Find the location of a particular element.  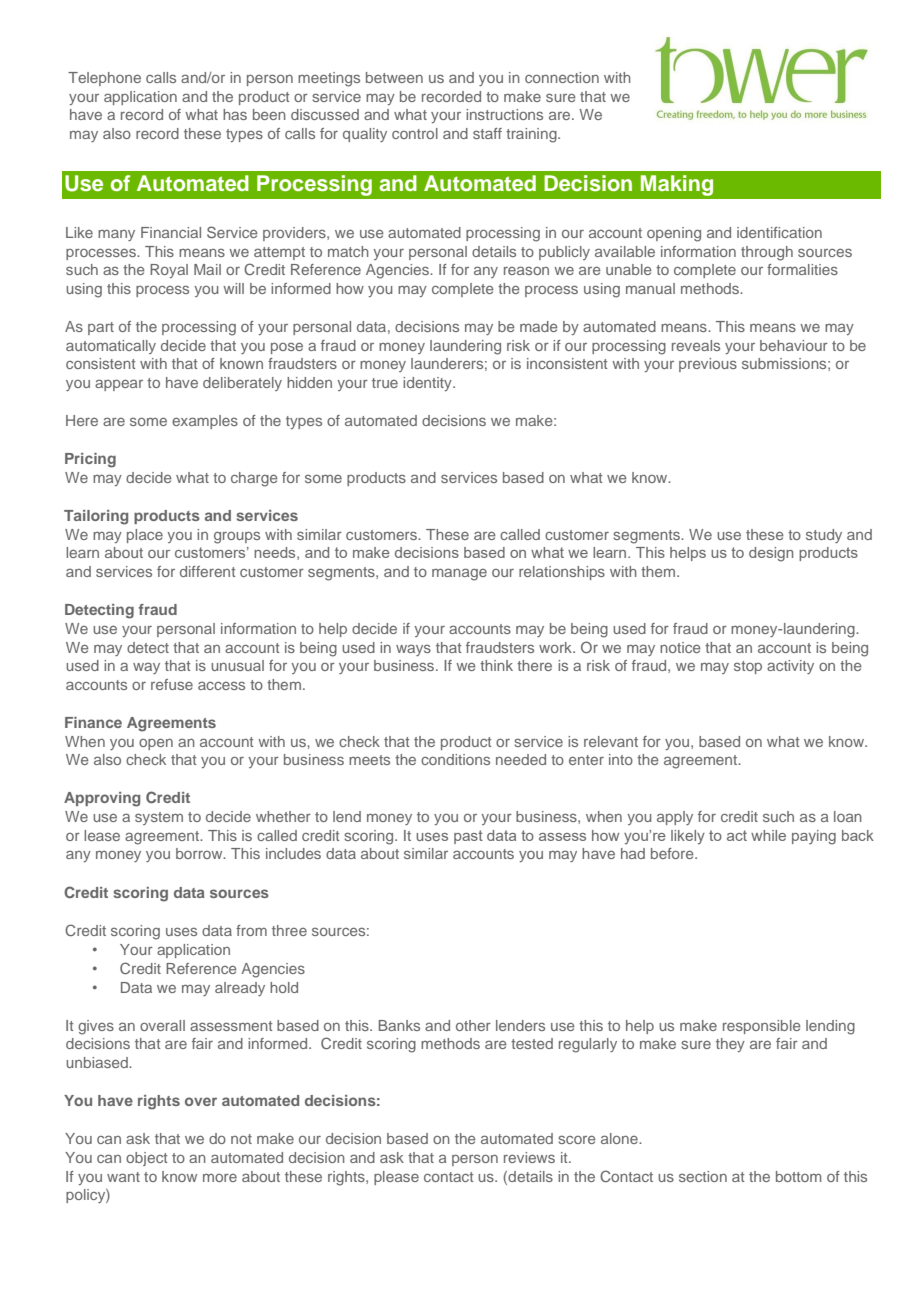

think is located at coordinates (496, 665).
